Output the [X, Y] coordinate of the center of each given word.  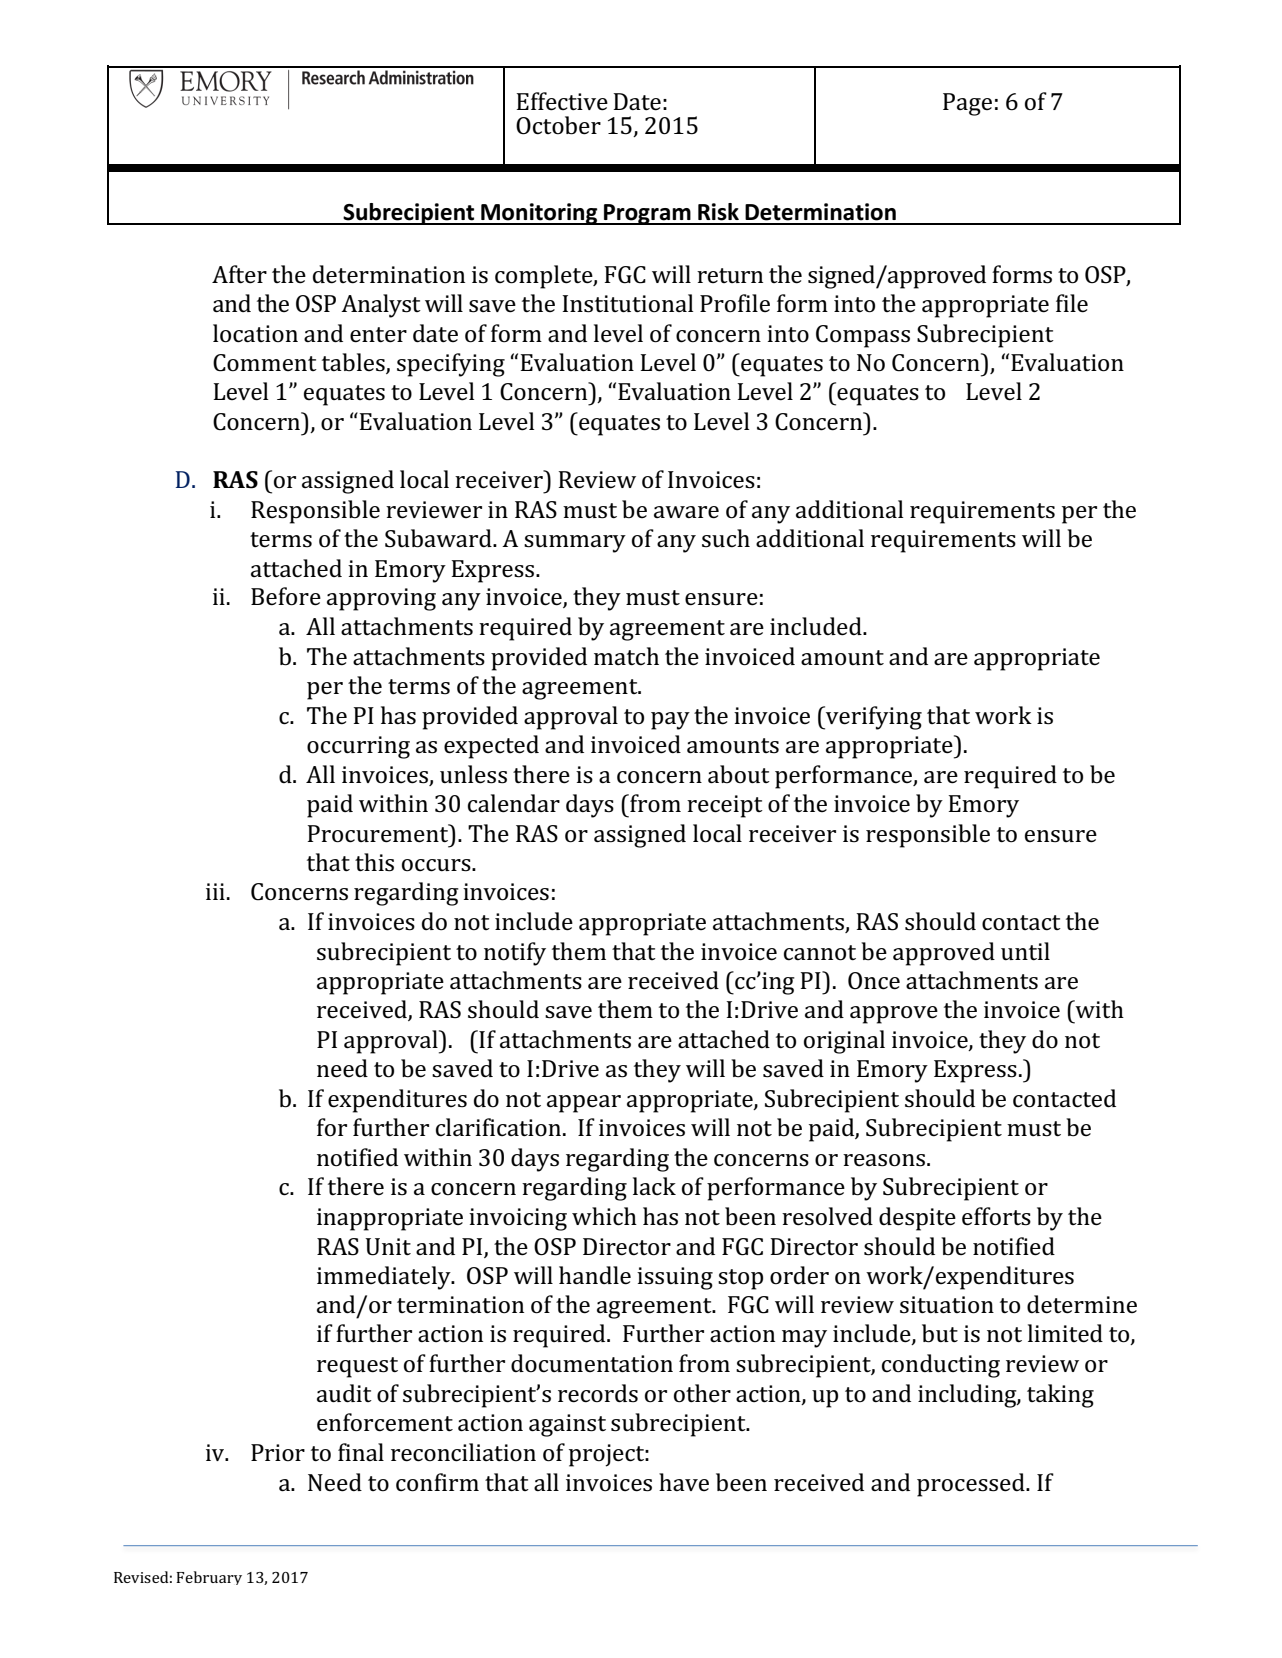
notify [515, 954]
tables [354, 363]
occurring [358, 747]
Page [967, 104]
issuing [675, 1278]
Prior [278, 1453]
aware [686, 512]
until [1025, 951]
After [239, 274]
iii [215, 891]
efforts [996, 1216]
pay [670, 721]
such [726, 538]
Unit [388, 1247]
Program [647, 214]
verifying [873, 718]
